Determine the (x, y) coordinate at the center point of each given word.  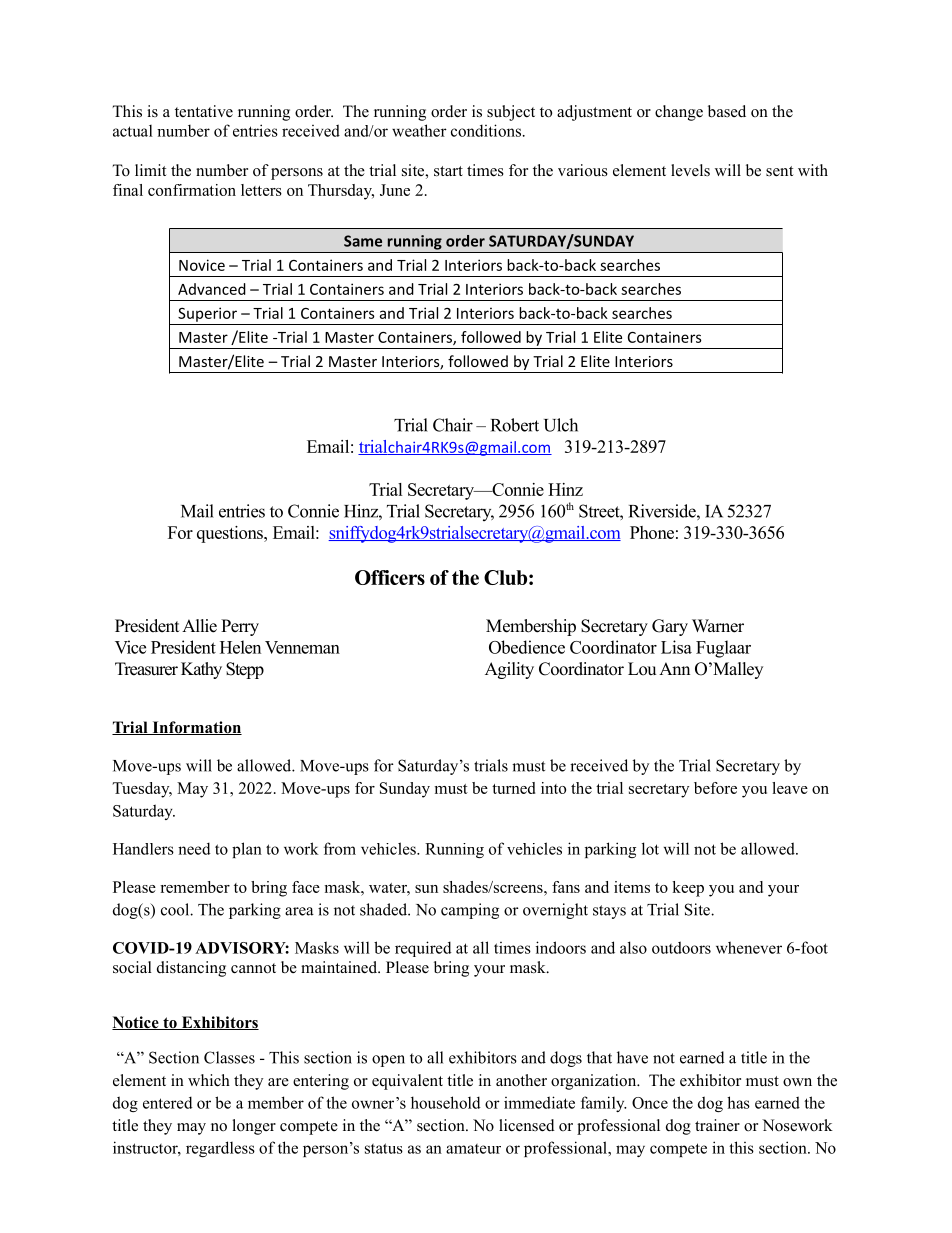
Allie (199, 626)
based (727, 111)
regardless (220, 1149)
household (446, 1102)
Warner (718, 626)
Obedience (527, 647)
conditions (487, 130)
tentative (204, 111)
